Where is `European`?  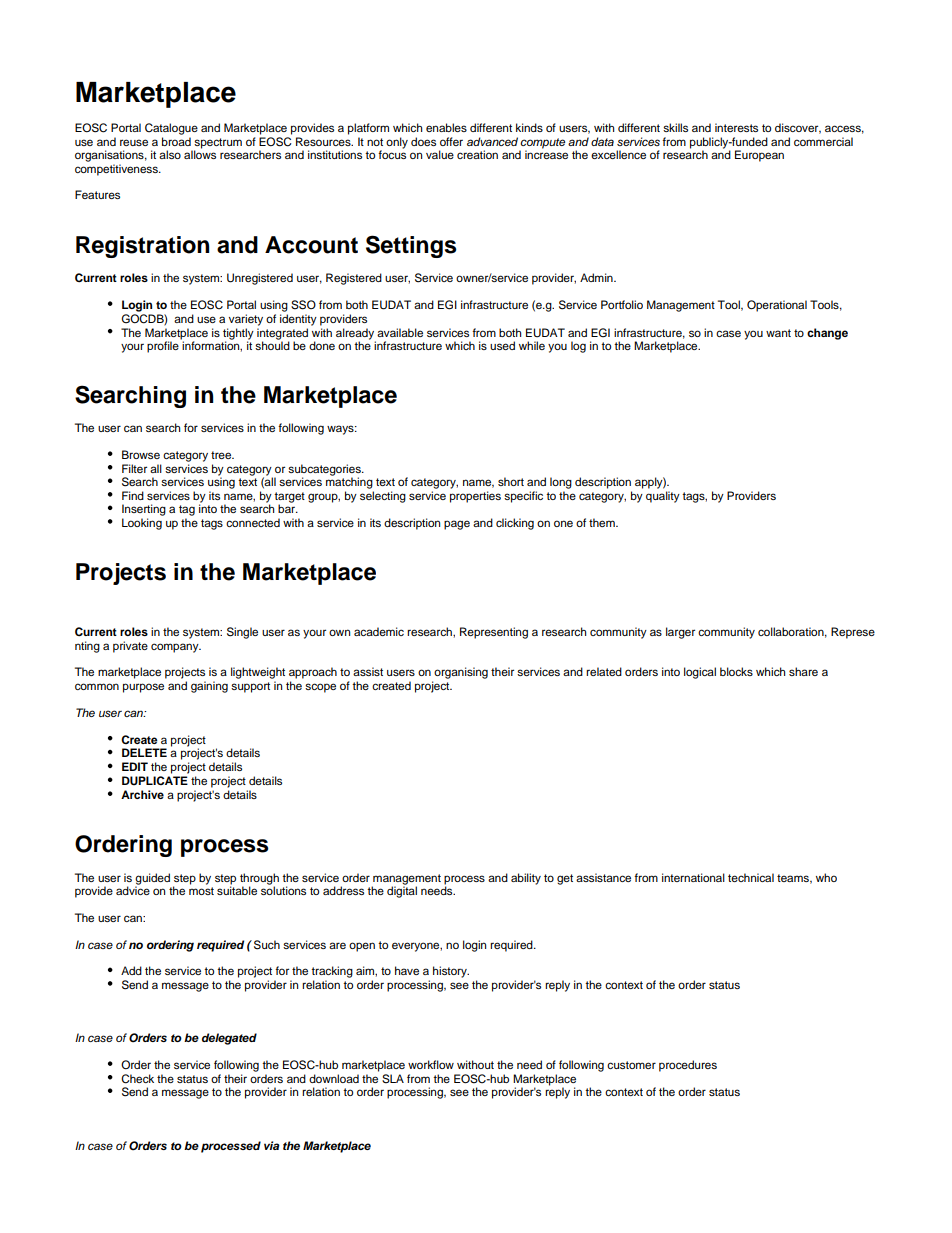 European is located at coordinates (759, 156).
